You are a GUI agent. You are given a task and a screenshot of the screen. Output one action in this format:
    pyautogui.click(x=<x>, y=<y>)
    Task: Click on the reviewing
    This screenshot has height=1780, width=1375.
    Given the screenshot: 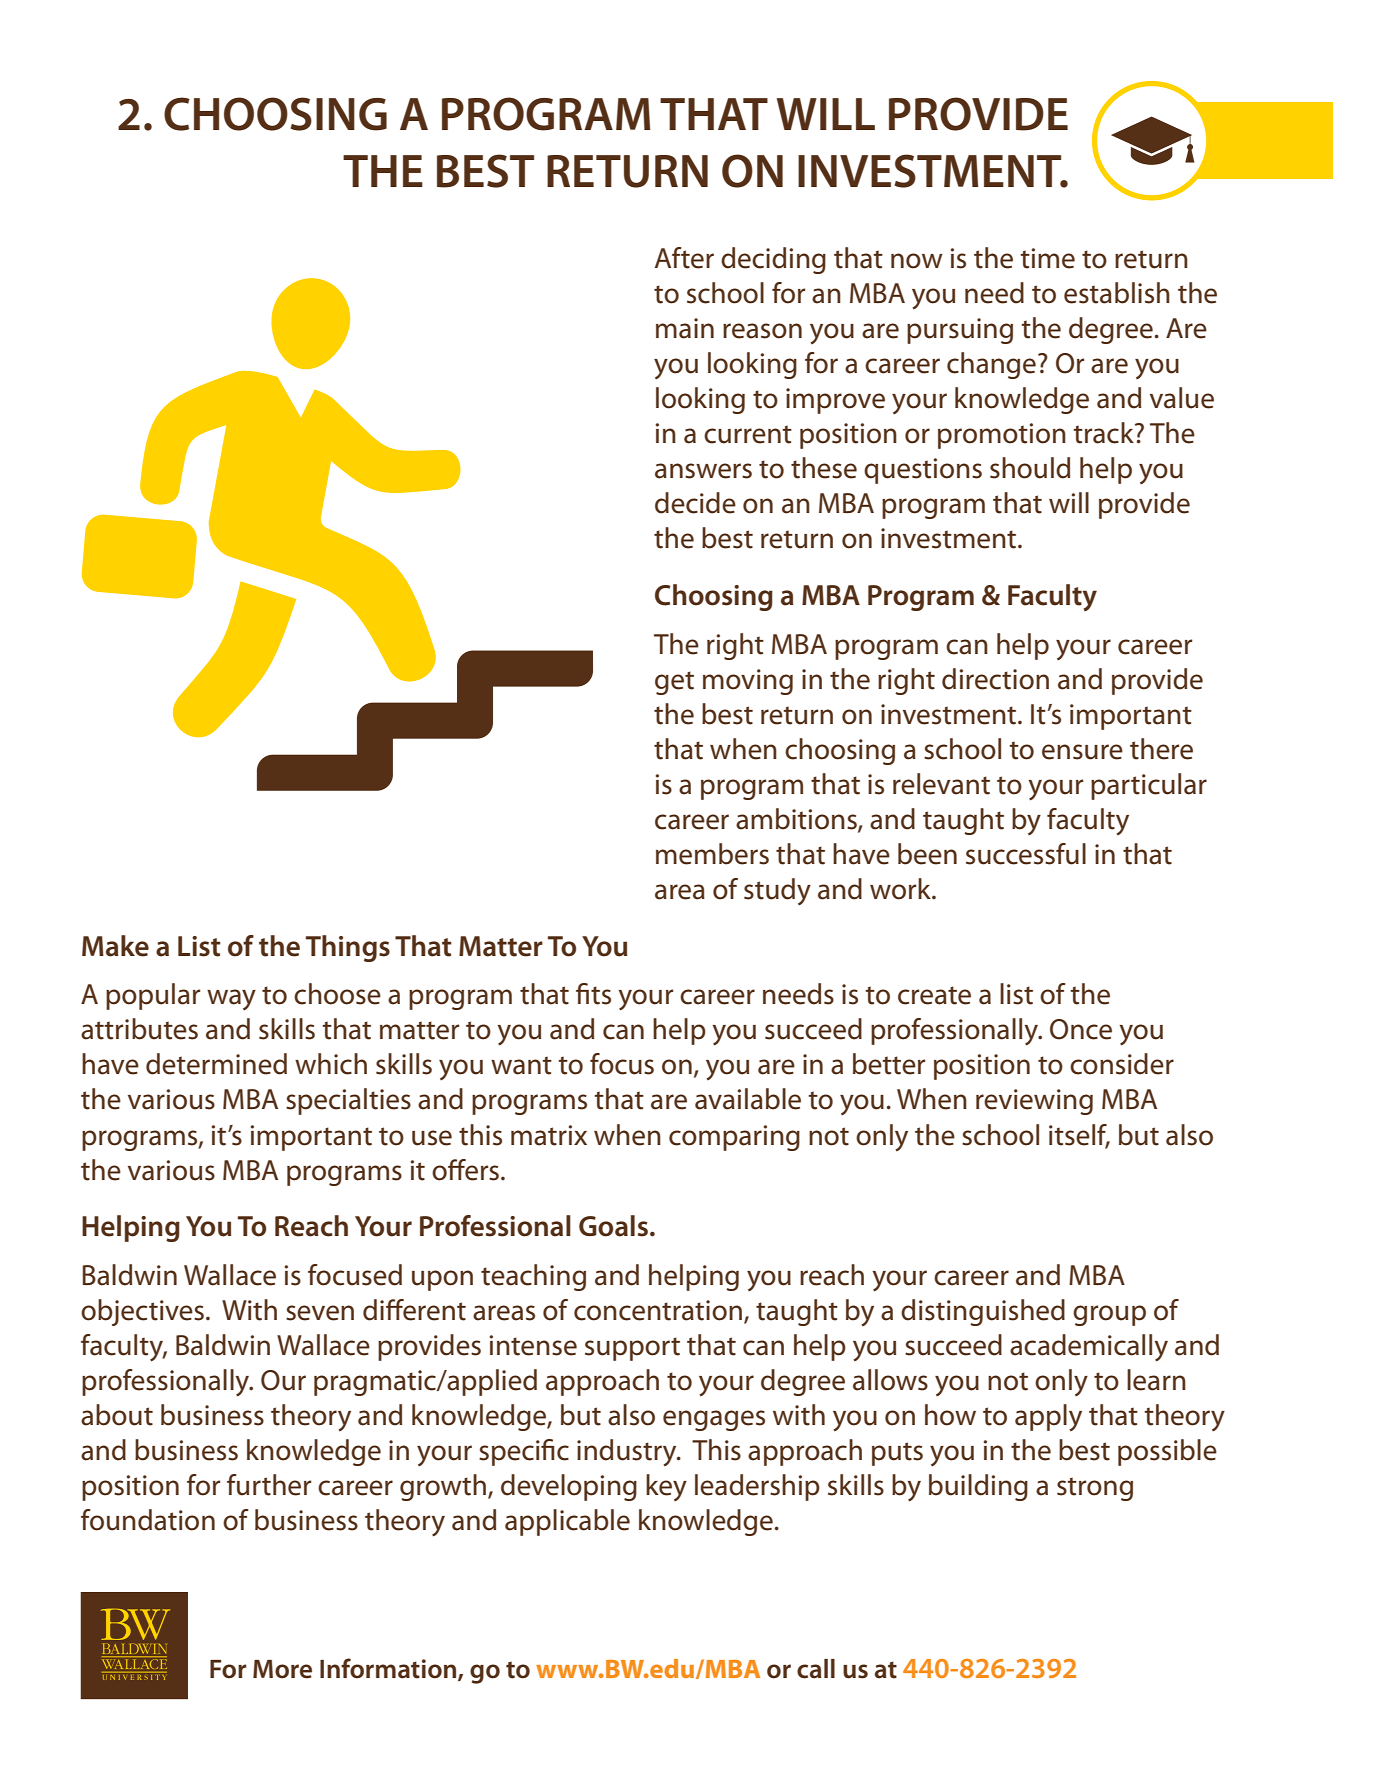 What is the action you would take?
    pyautogui.click(x=1034, y=1102)
